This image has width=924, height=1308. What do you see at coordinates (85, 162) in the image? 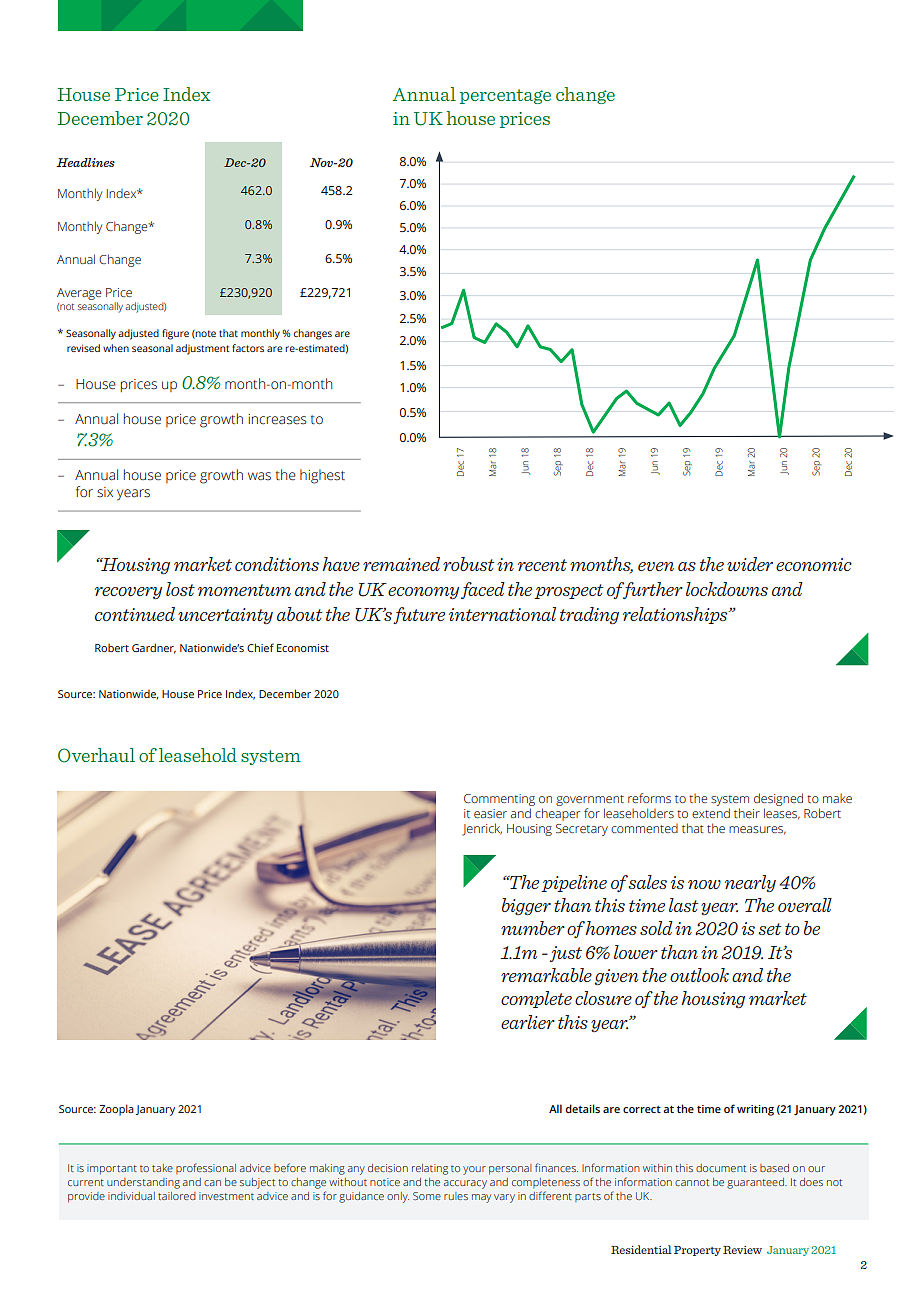
I see `Headlines` at bounding box center [85, 162].
